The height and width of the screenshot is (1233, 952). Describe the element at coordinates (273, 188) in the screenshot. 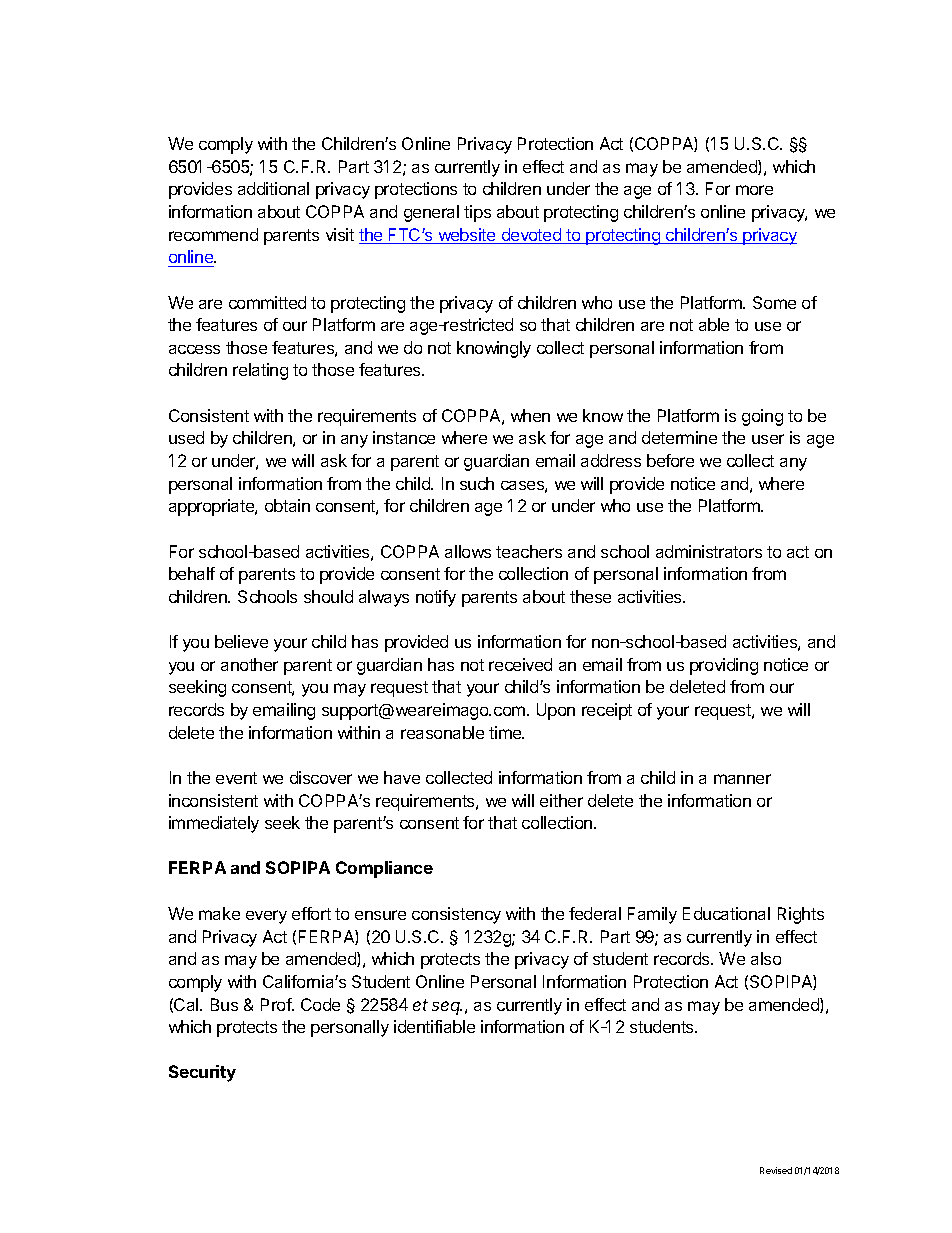

I see `additional` at that location.
